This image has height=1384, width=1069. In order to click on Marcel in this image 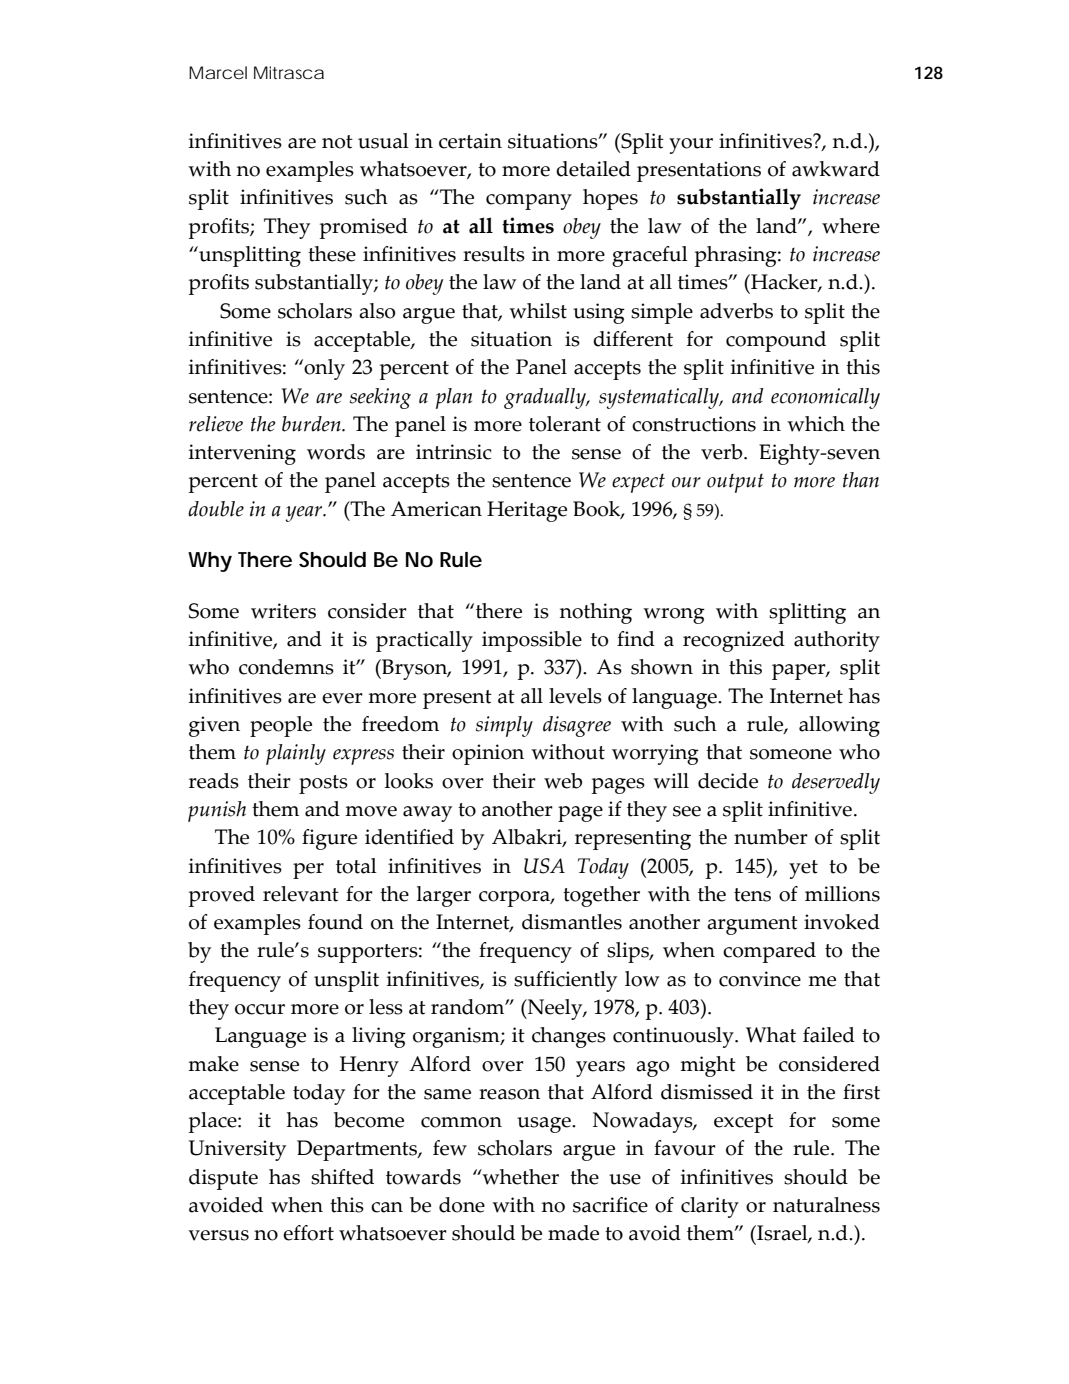, I will do `click(218, 72)`.
